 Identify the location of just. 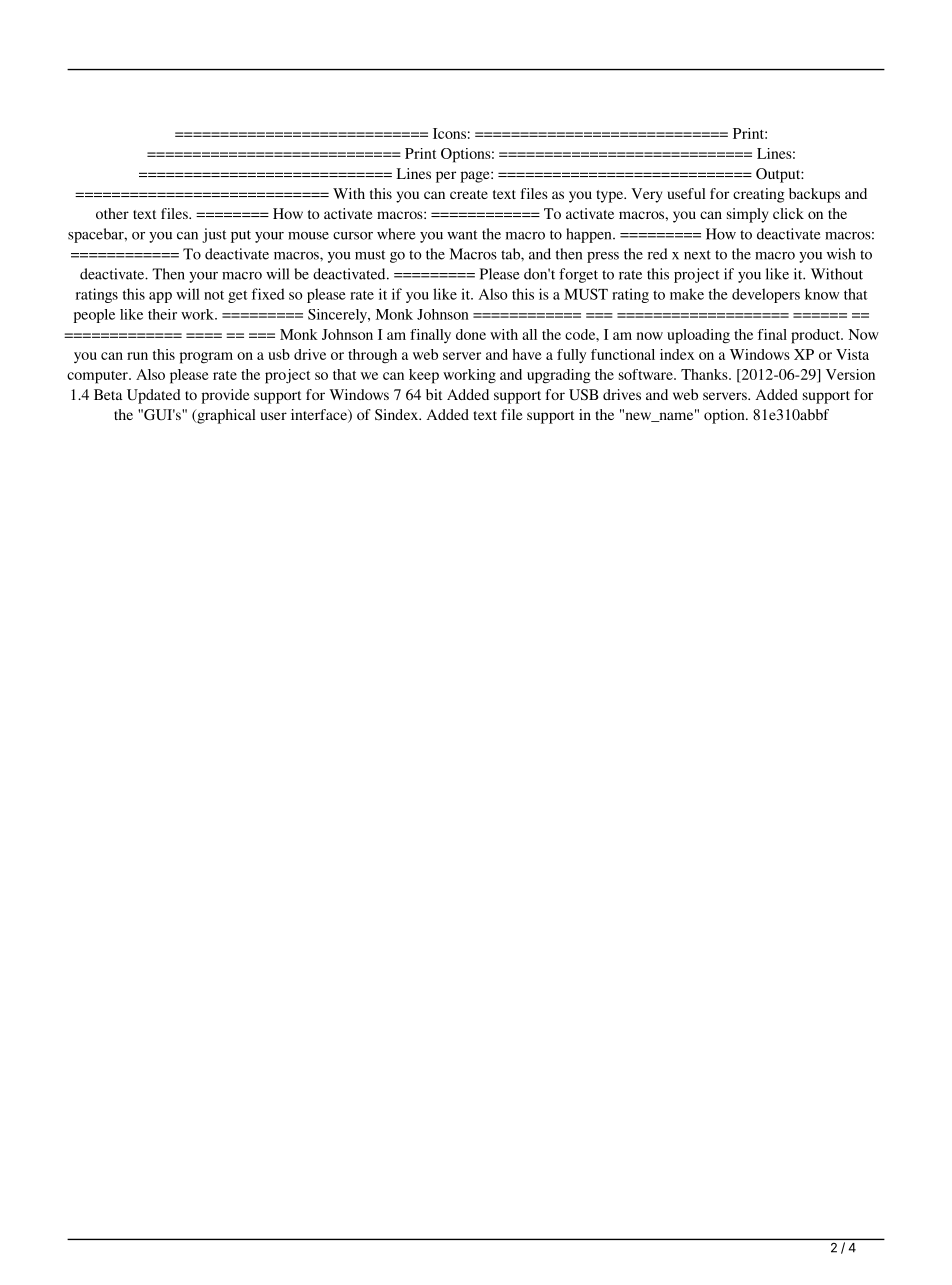
(214, 235).
